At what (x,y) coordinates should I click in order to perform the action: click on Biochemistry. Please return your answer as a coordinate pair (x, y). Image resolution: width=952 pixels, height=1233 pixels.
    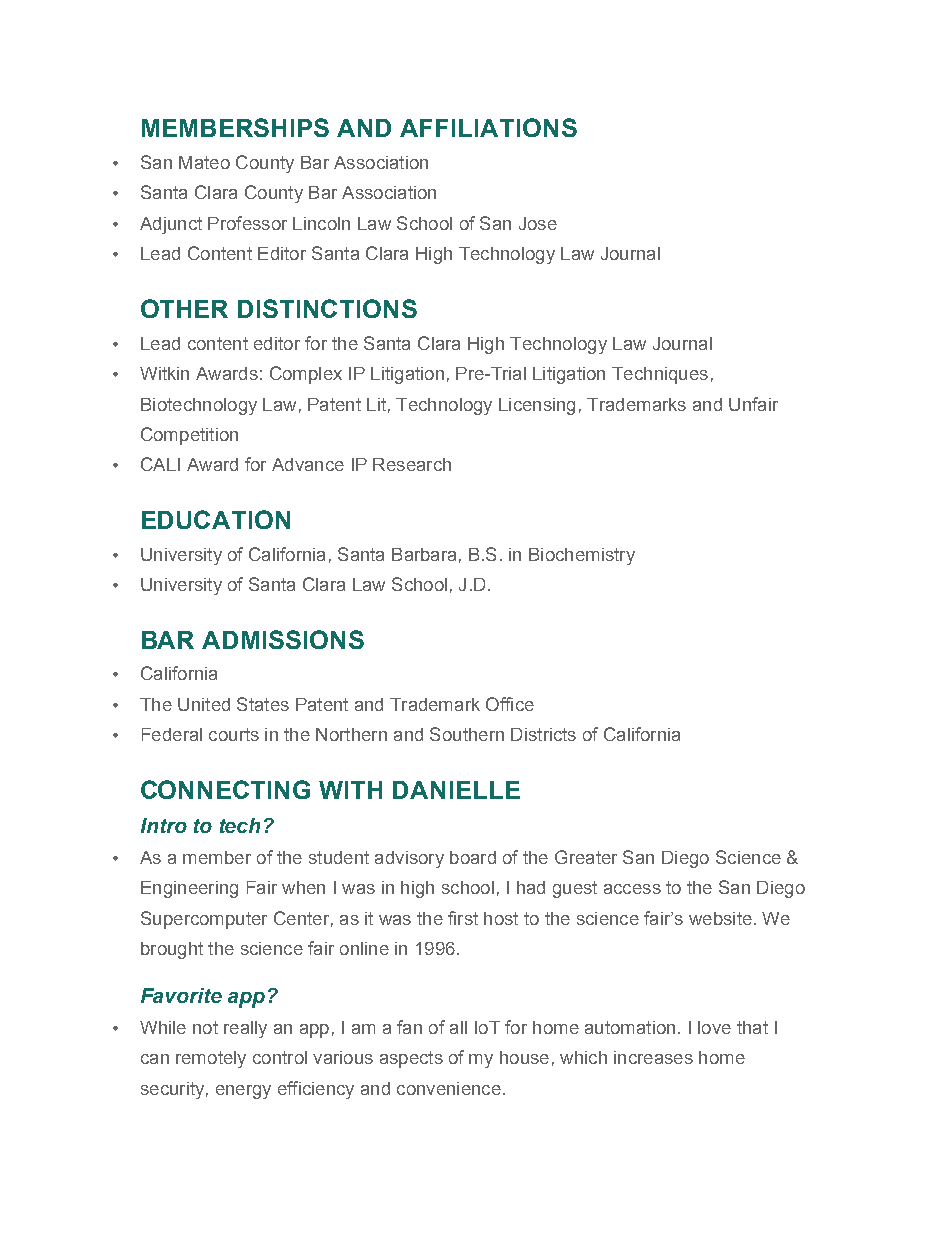
    Looking at the image, I should click on (582, 556).
